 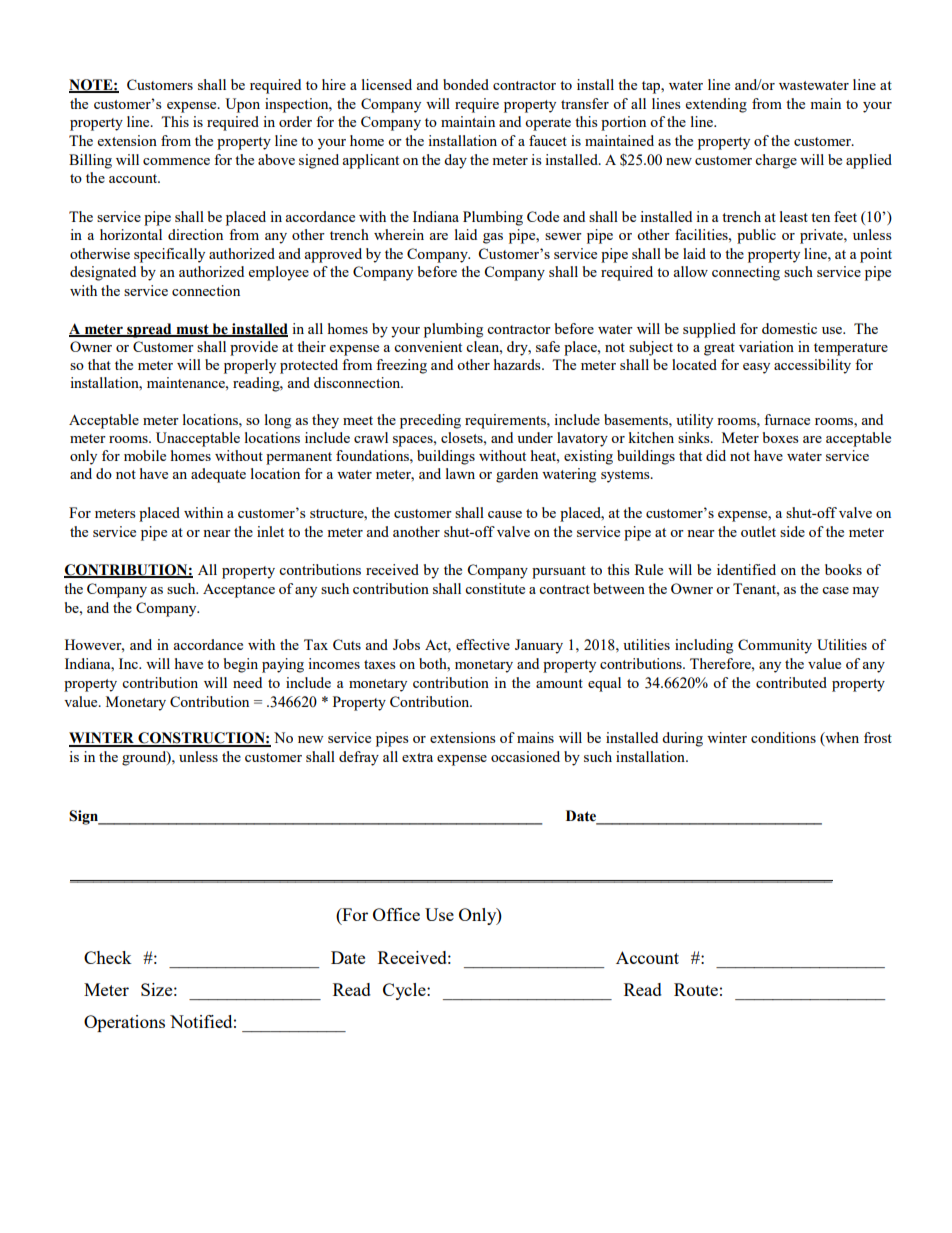 I want to click on constitute, so click(x=495, y=588).
